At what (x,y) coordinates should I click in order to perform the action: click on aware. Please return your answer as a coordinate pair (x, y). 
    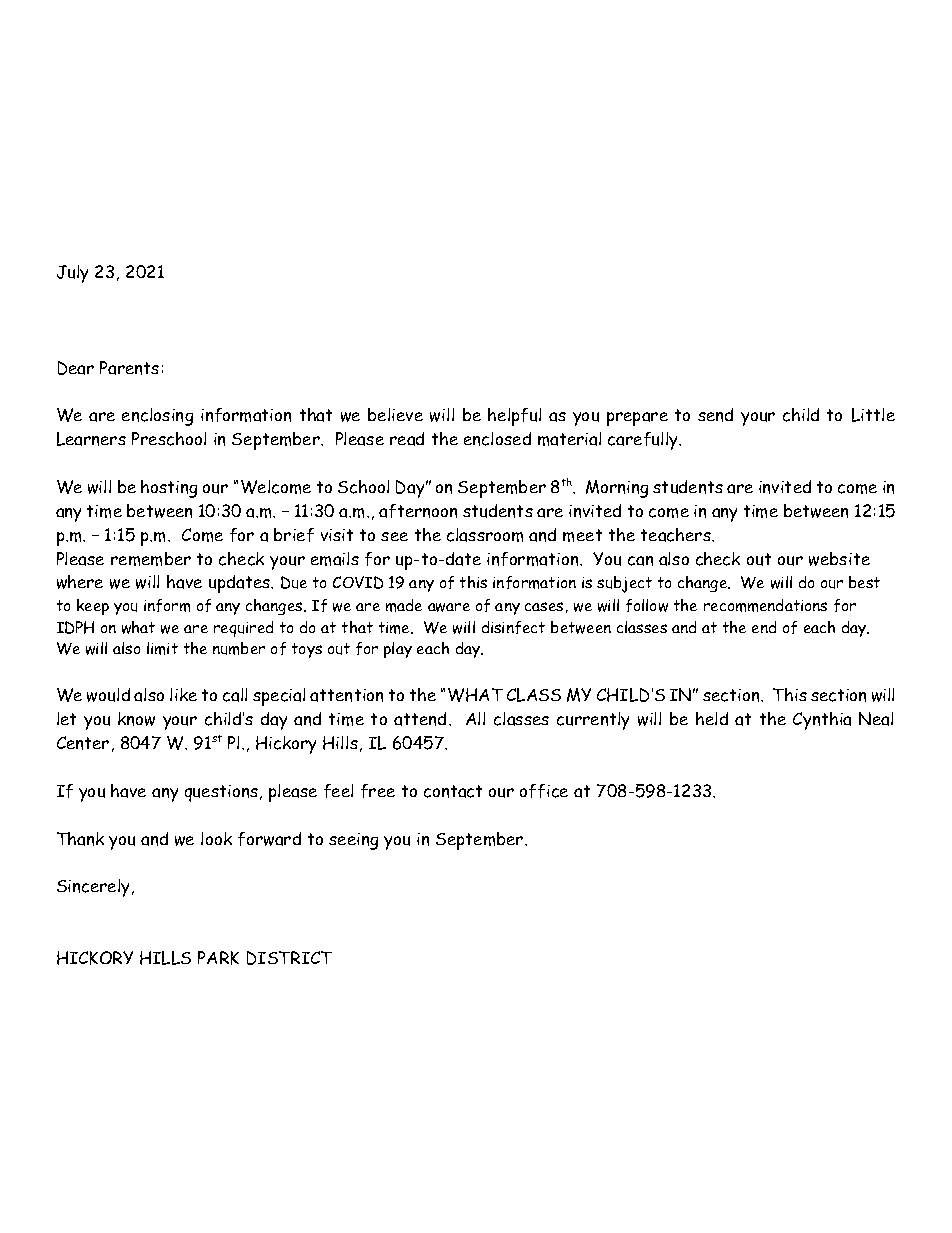
    Looking at the image, I should click on (449, 607).
